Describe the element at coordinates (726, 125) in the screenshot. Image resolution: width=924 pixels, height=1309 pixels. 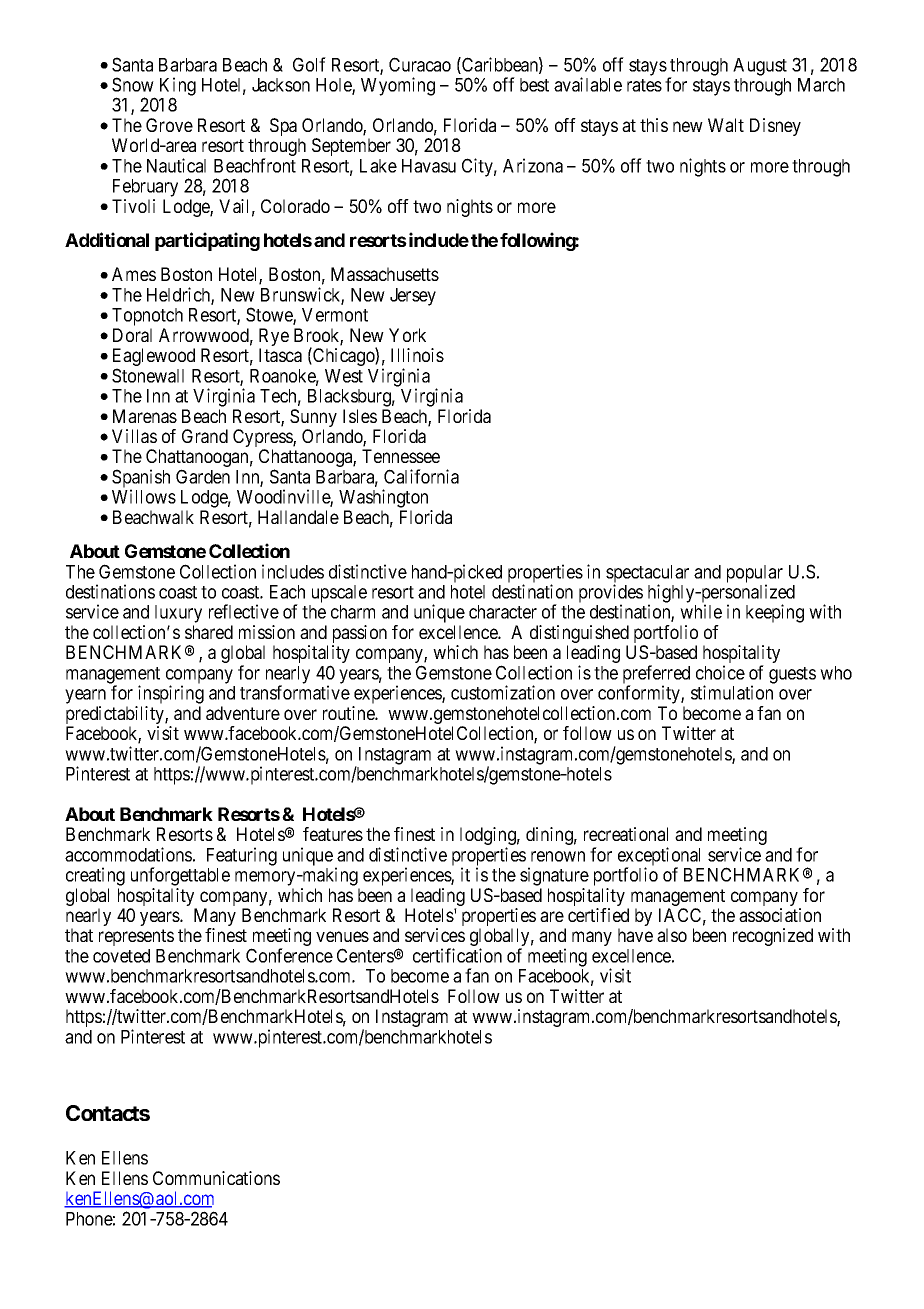
I see `Walt` at that location.
